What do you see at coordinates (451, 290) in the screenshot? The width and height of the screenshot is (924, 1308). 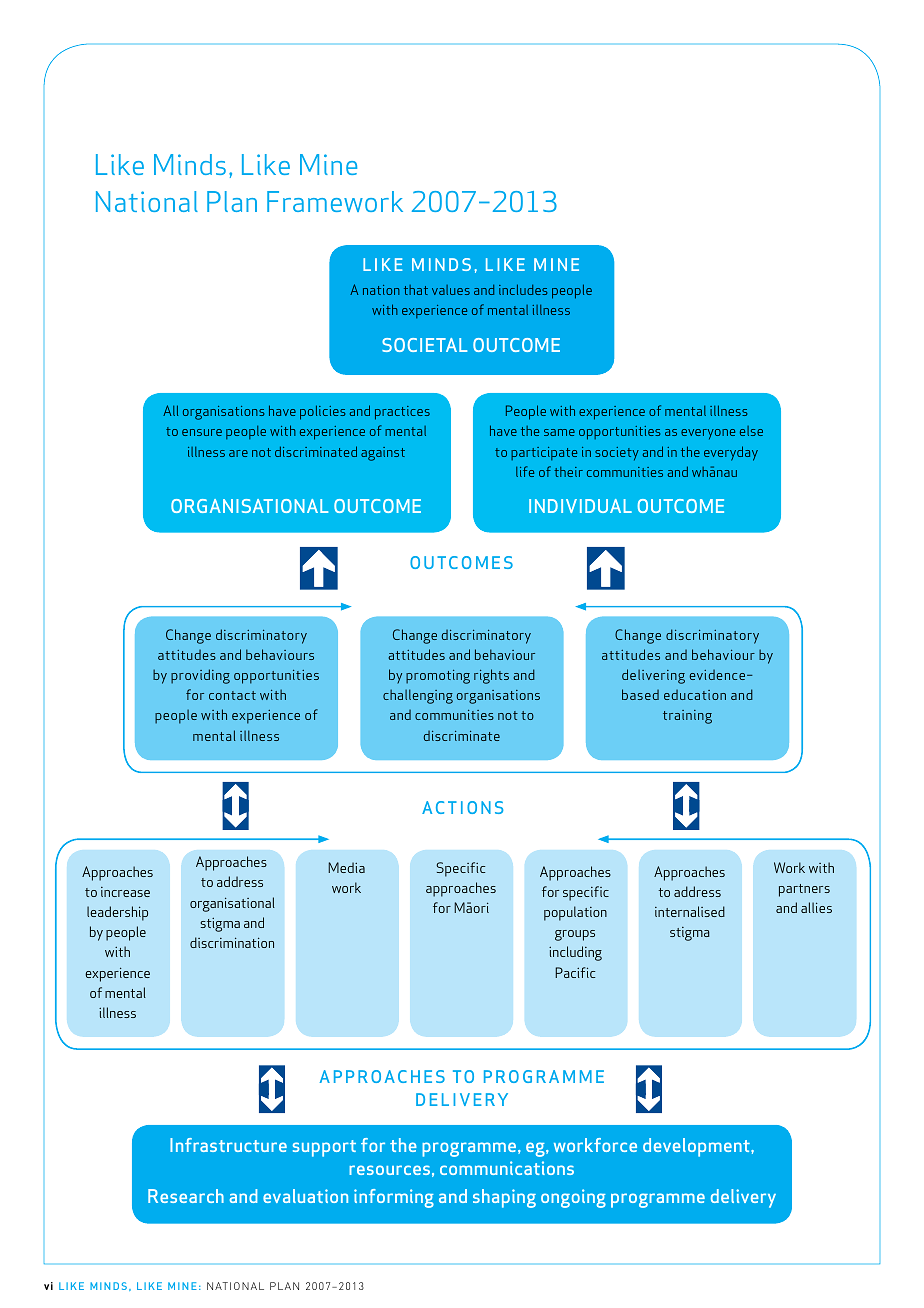 I see `values` at bounding box center [451, 290].
